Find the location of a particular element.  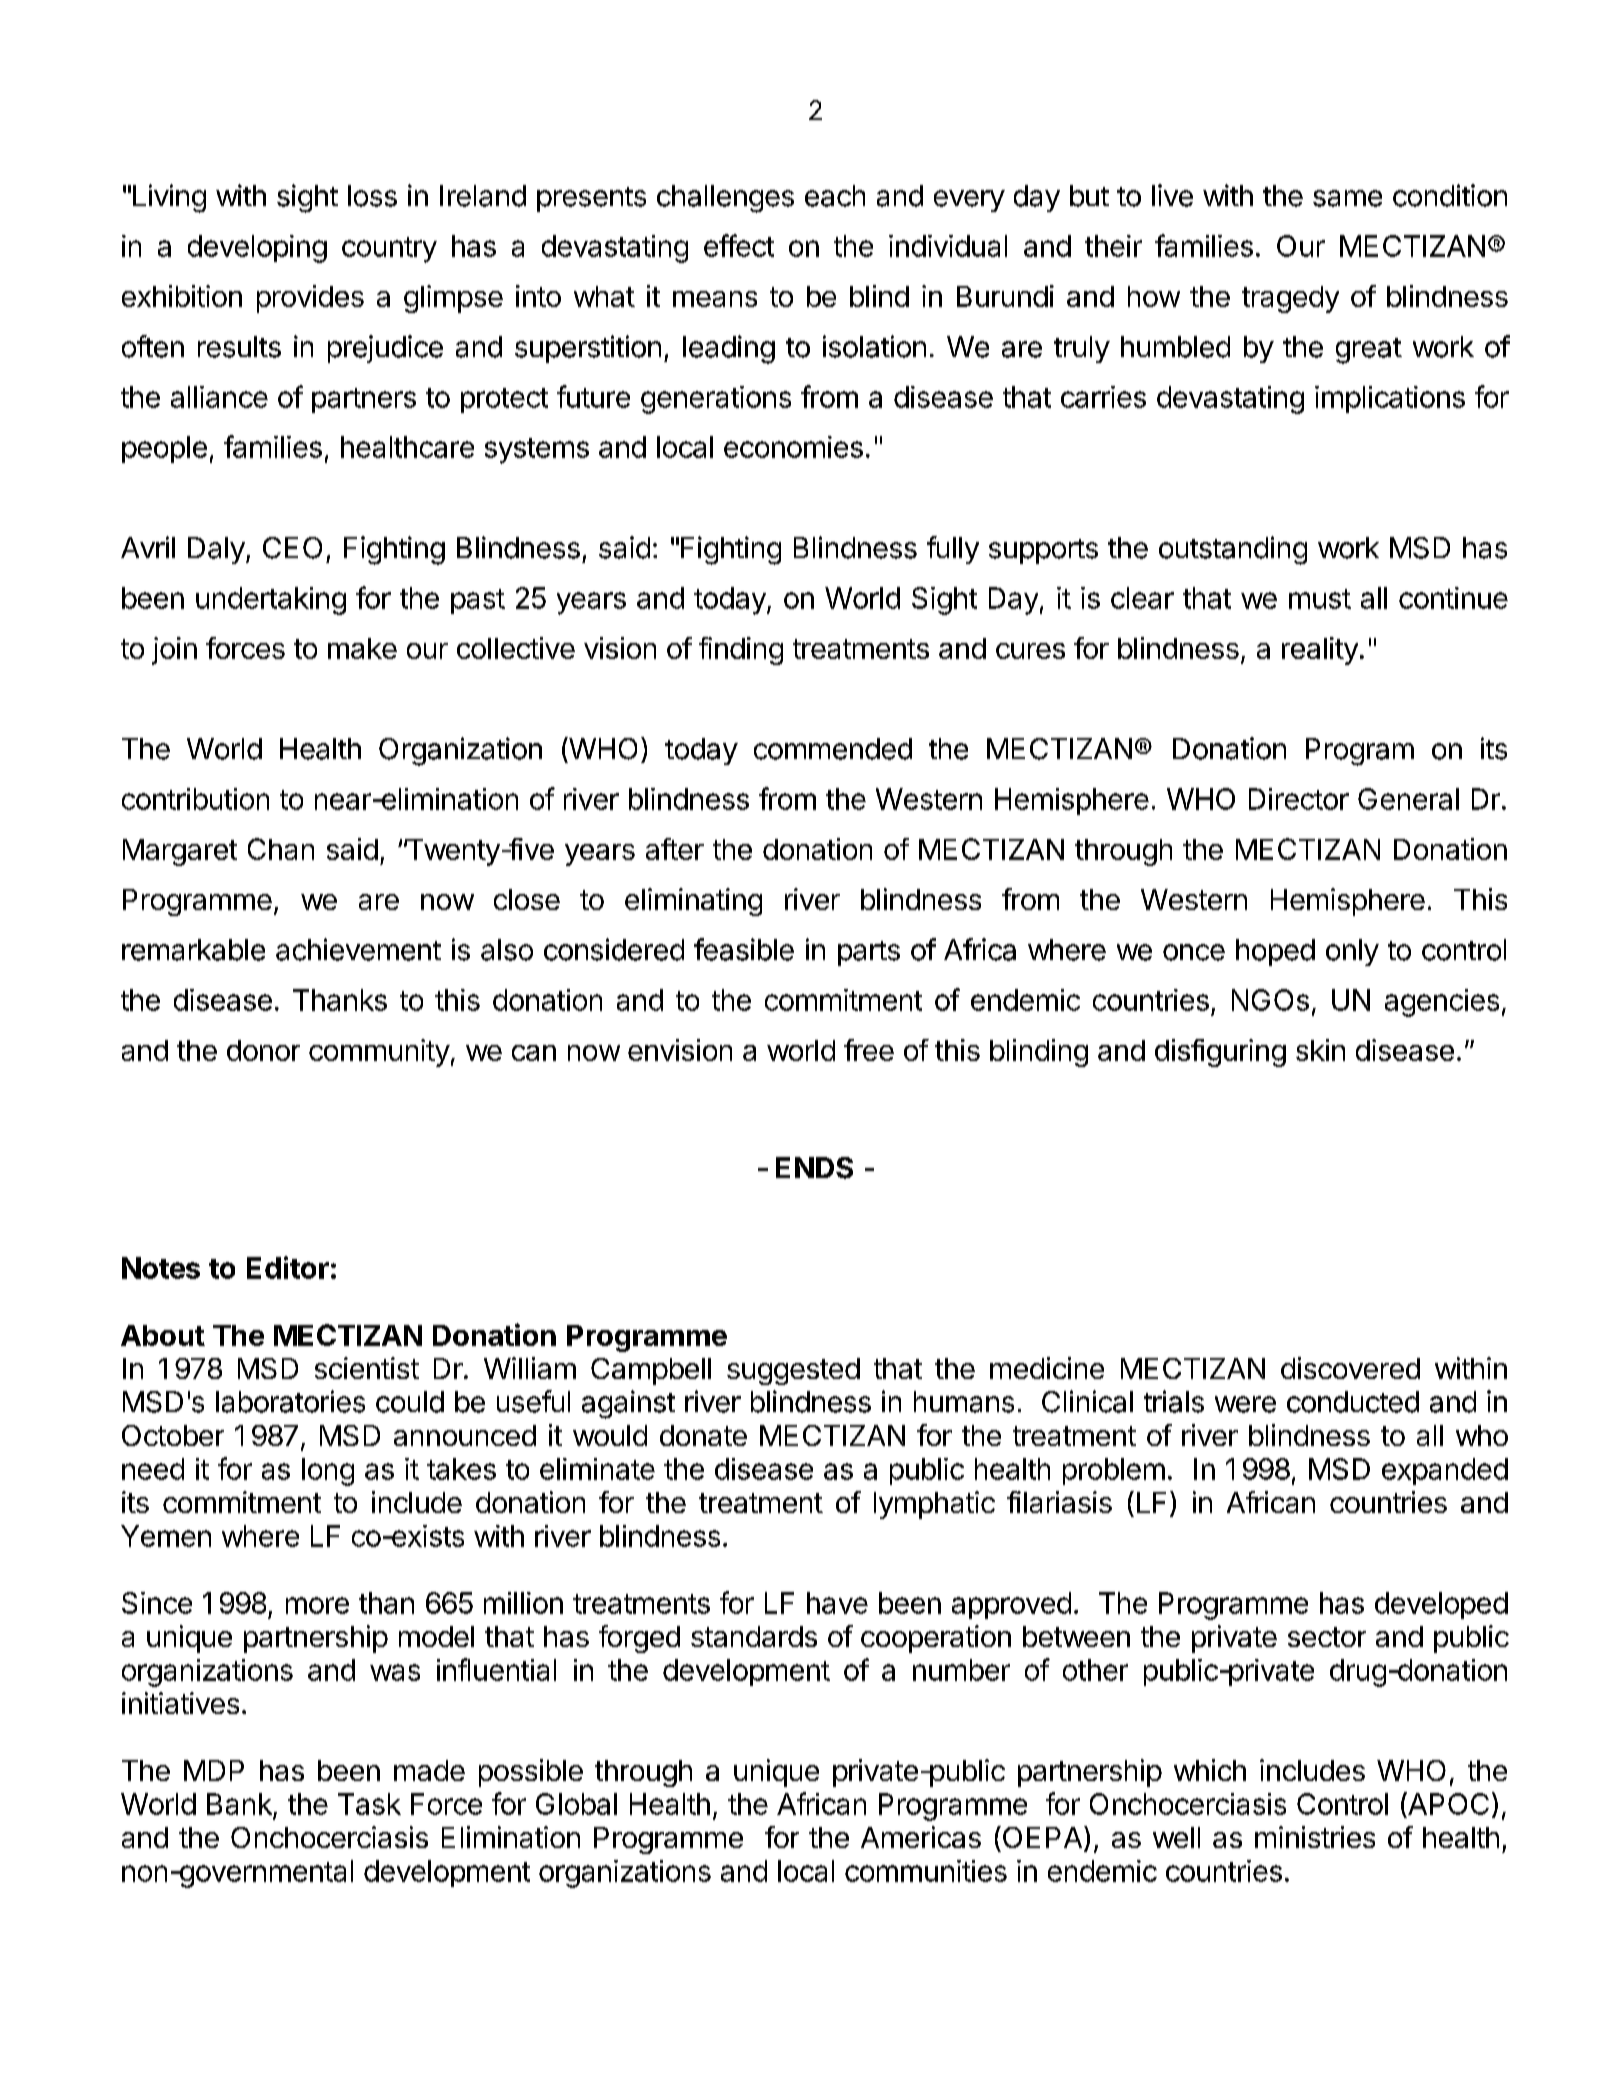

donor is located at coordinates (263, 1050).
